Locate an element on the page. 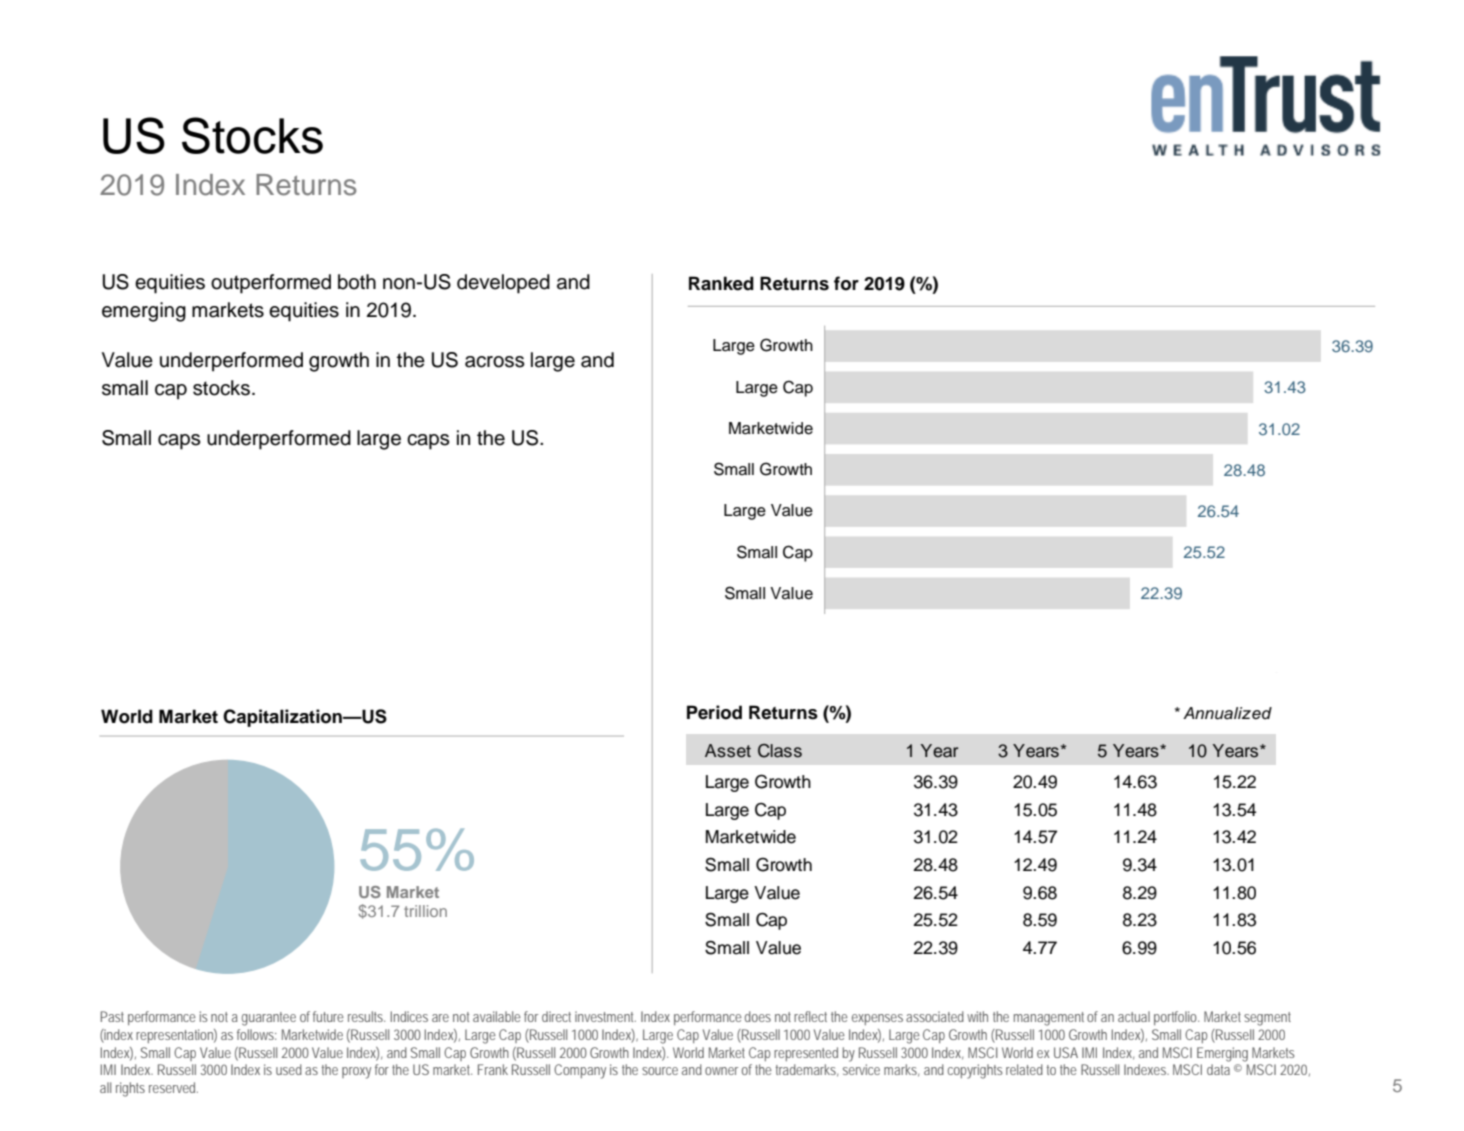 The height and width of the image is (1131, 1464). Annualized is located at coordinates (1227, 713).
